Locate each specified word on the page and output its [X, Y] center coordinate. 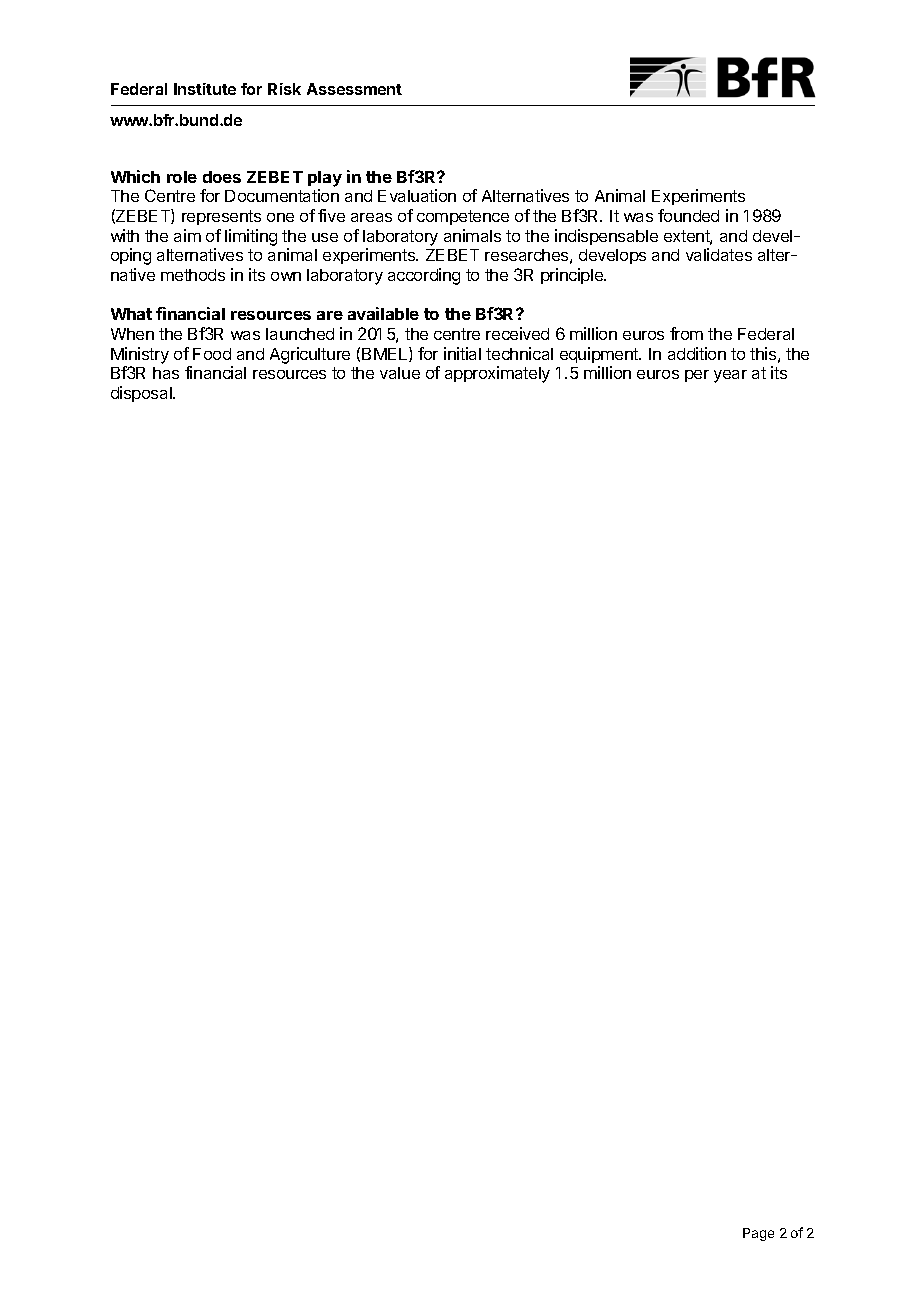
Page [758, 1234]
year [730, 376]
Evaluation [417, 195]
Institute [205, 89]
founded [688, 215]
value [400, 373]
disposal [142, 394]
